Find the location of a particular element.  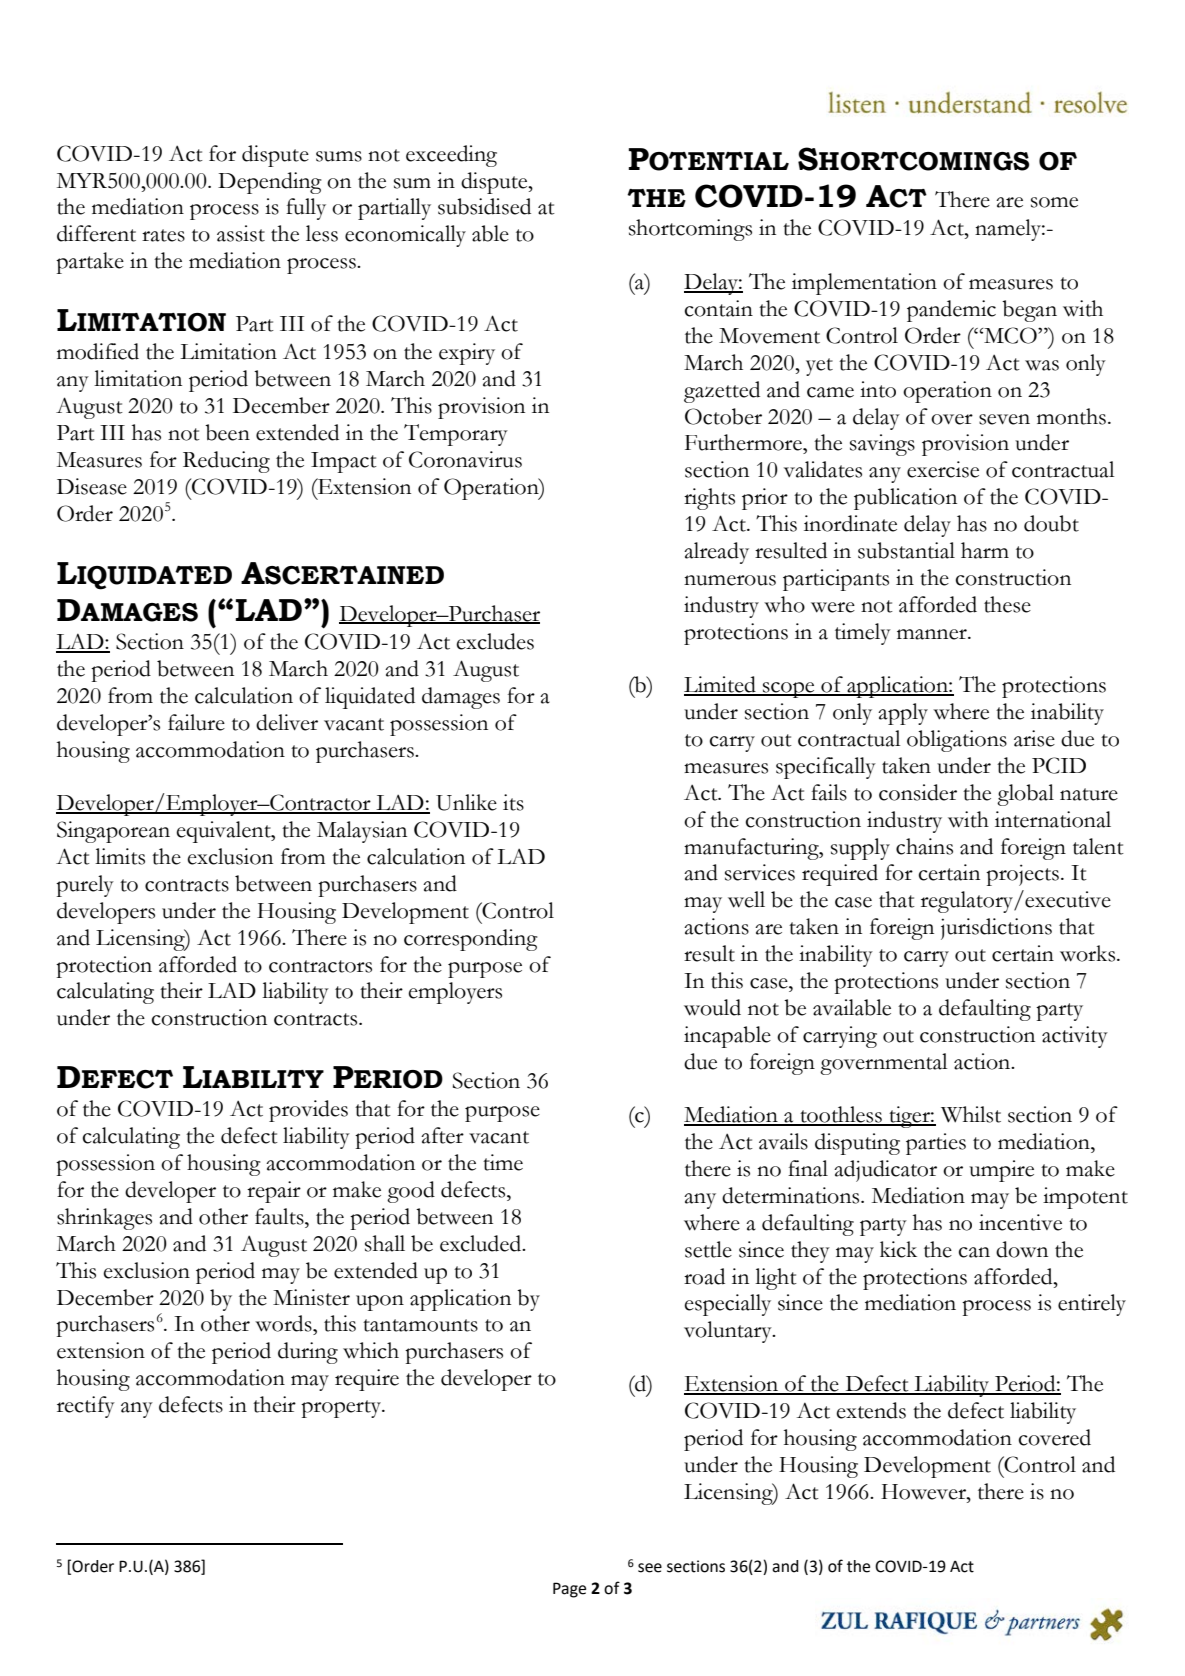

failure is located at coordinates (196, 722).
